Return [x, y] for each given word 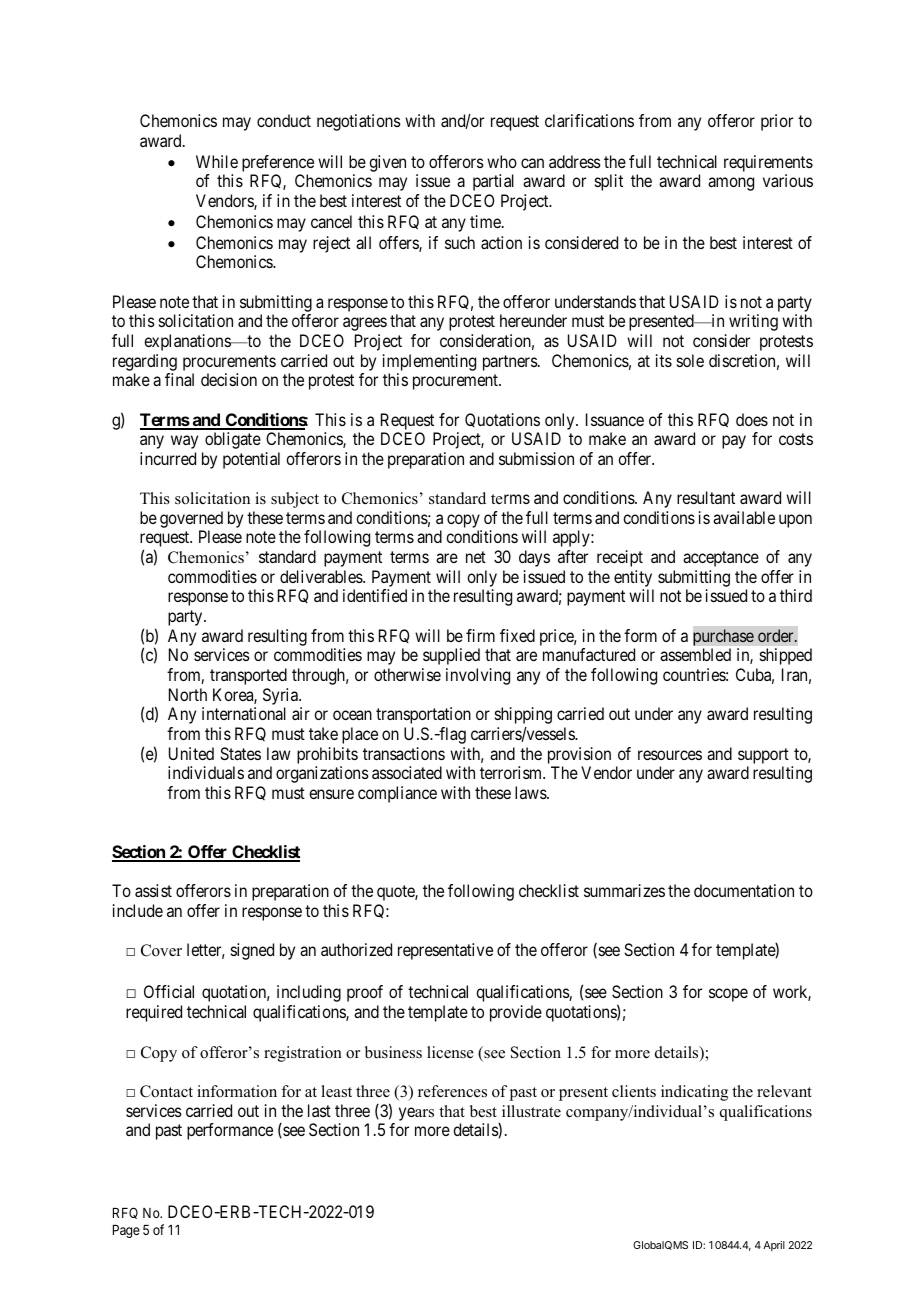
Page [126, 1231]
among [731, 184]
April [774, 1246]
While [217, 161]
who [502, 161]
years [416, 1114]
